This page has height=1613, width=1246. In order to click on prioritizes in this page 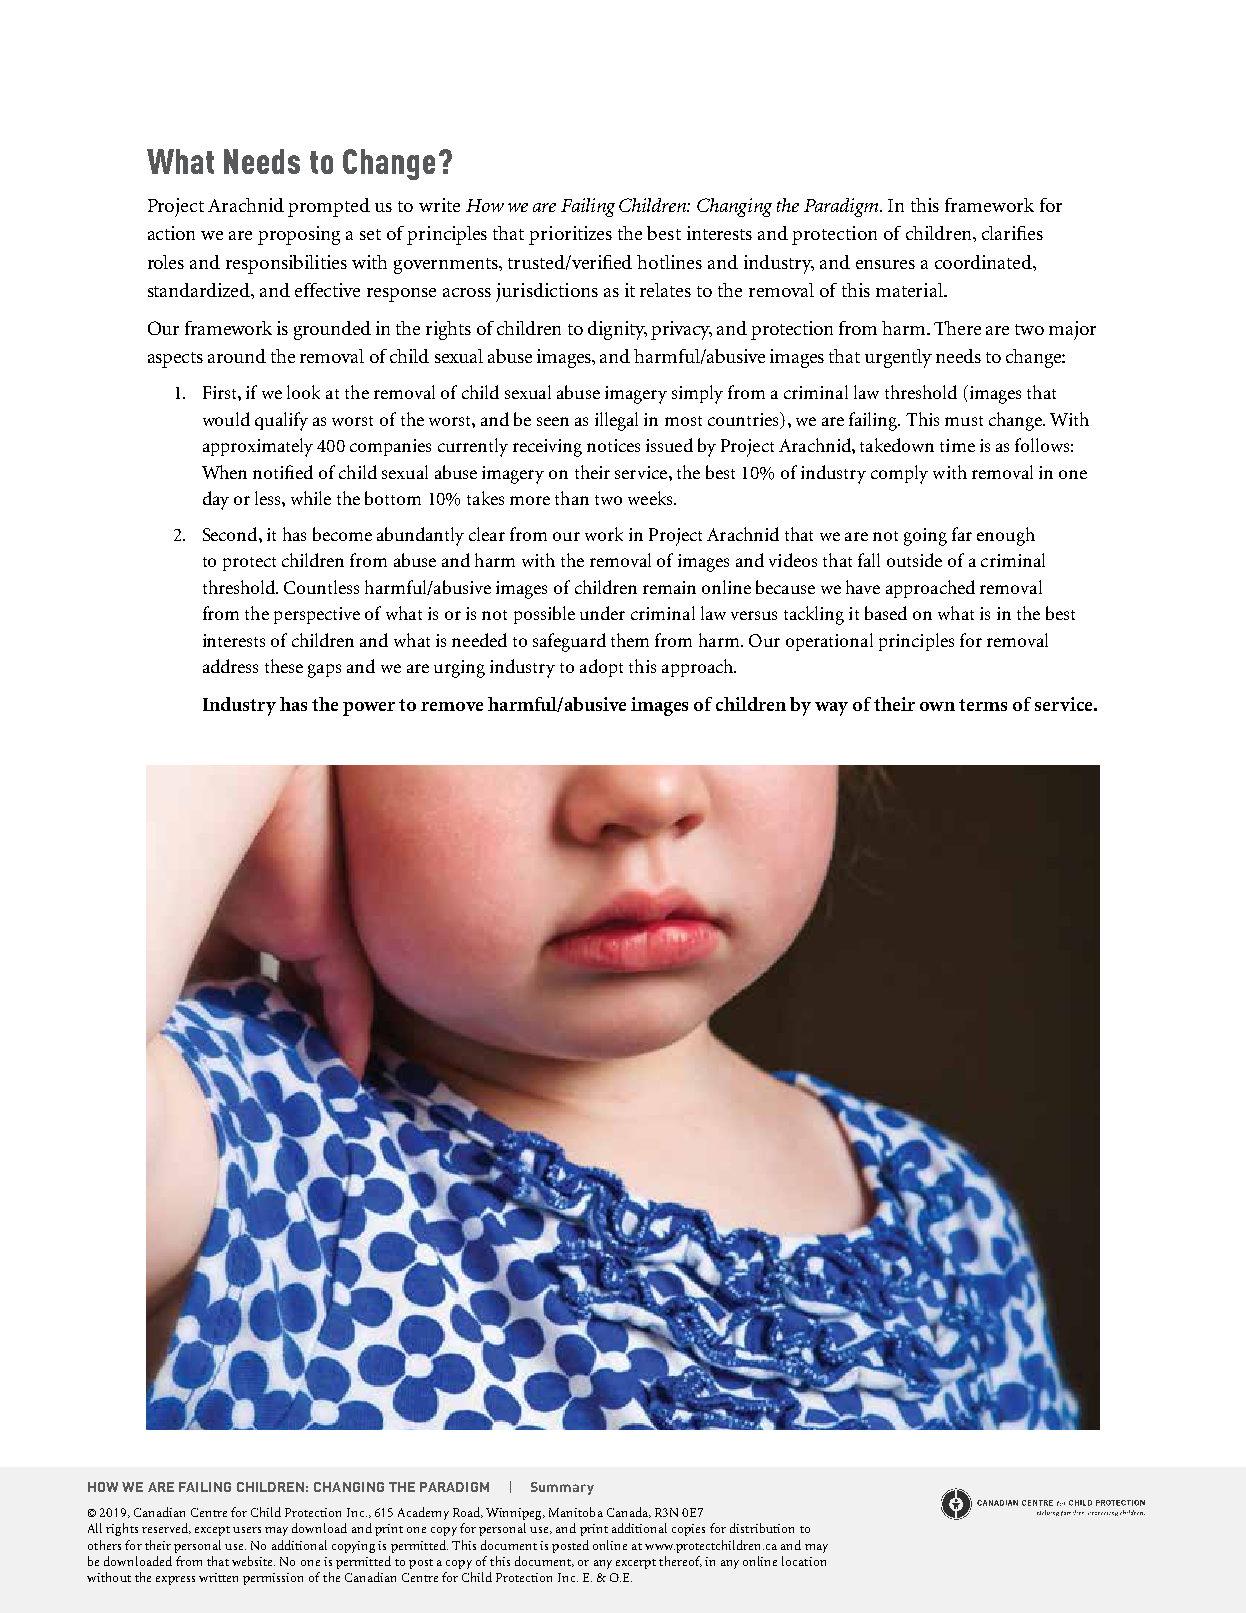, I will do `click(570, 235)`.
